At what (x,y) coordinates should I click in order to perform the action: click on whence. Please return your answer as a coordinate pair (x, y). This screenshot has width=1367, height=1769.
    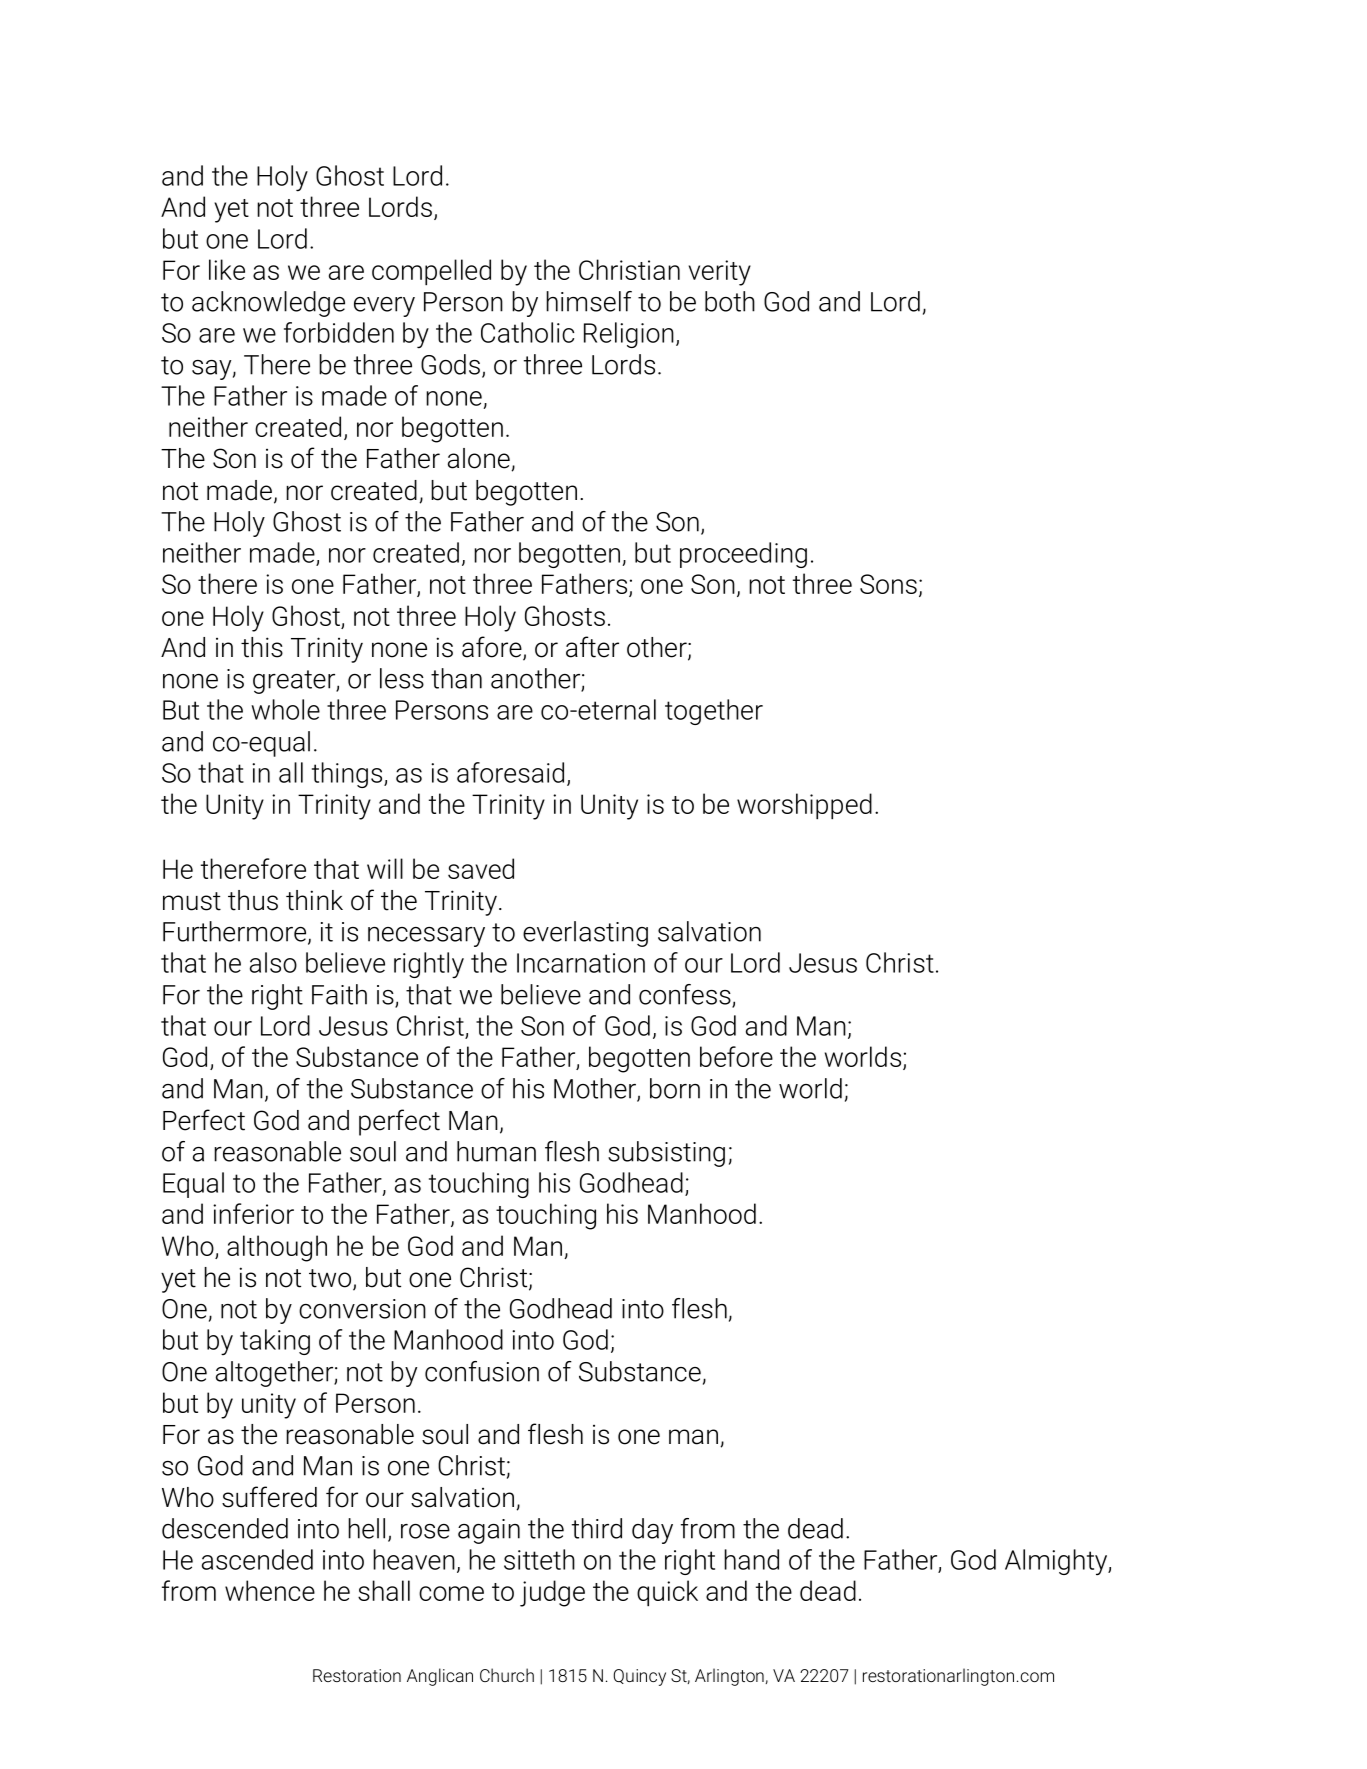
    Looking at the image, I should click on (270, 1590).
